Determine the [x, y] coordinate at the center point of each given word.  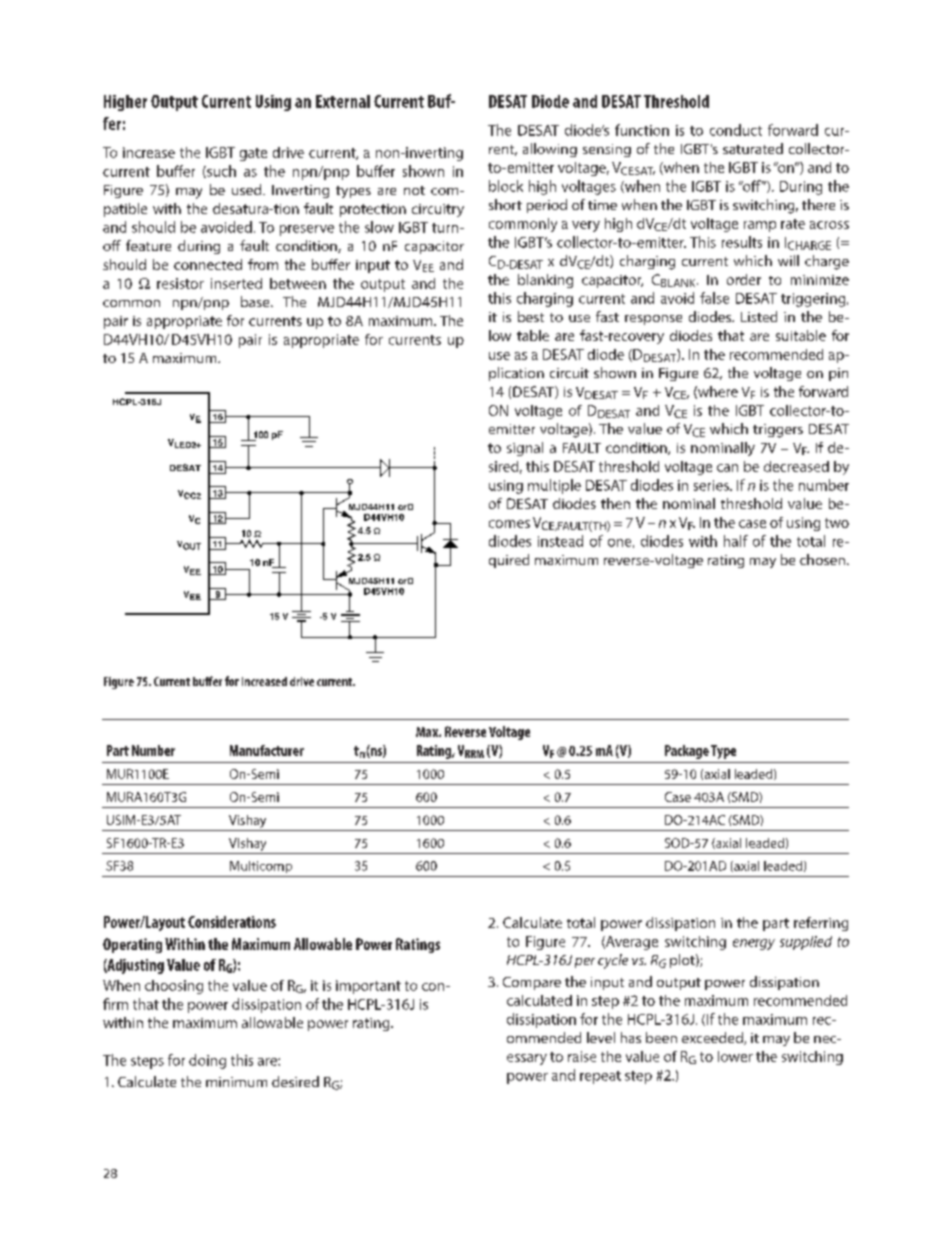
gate [253, 154]
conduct [736, 130]
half [736, 541]
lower [735, 1056]
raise [582, 1056]
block [506, 186]
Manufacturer [267, 750]
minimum [236, 1082]
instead [560, 541]
